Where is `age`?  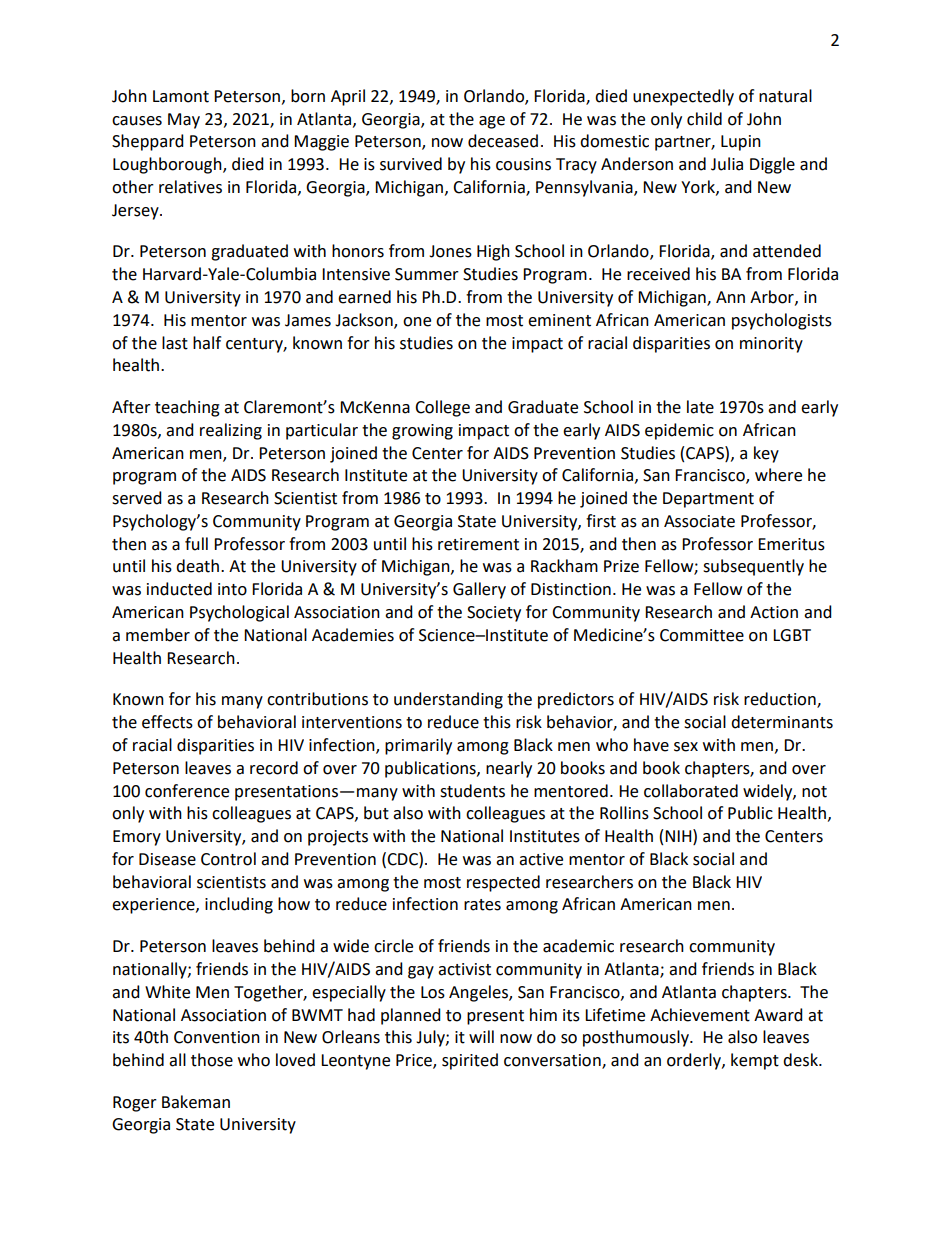 age is located at coordinates (492, 122).
